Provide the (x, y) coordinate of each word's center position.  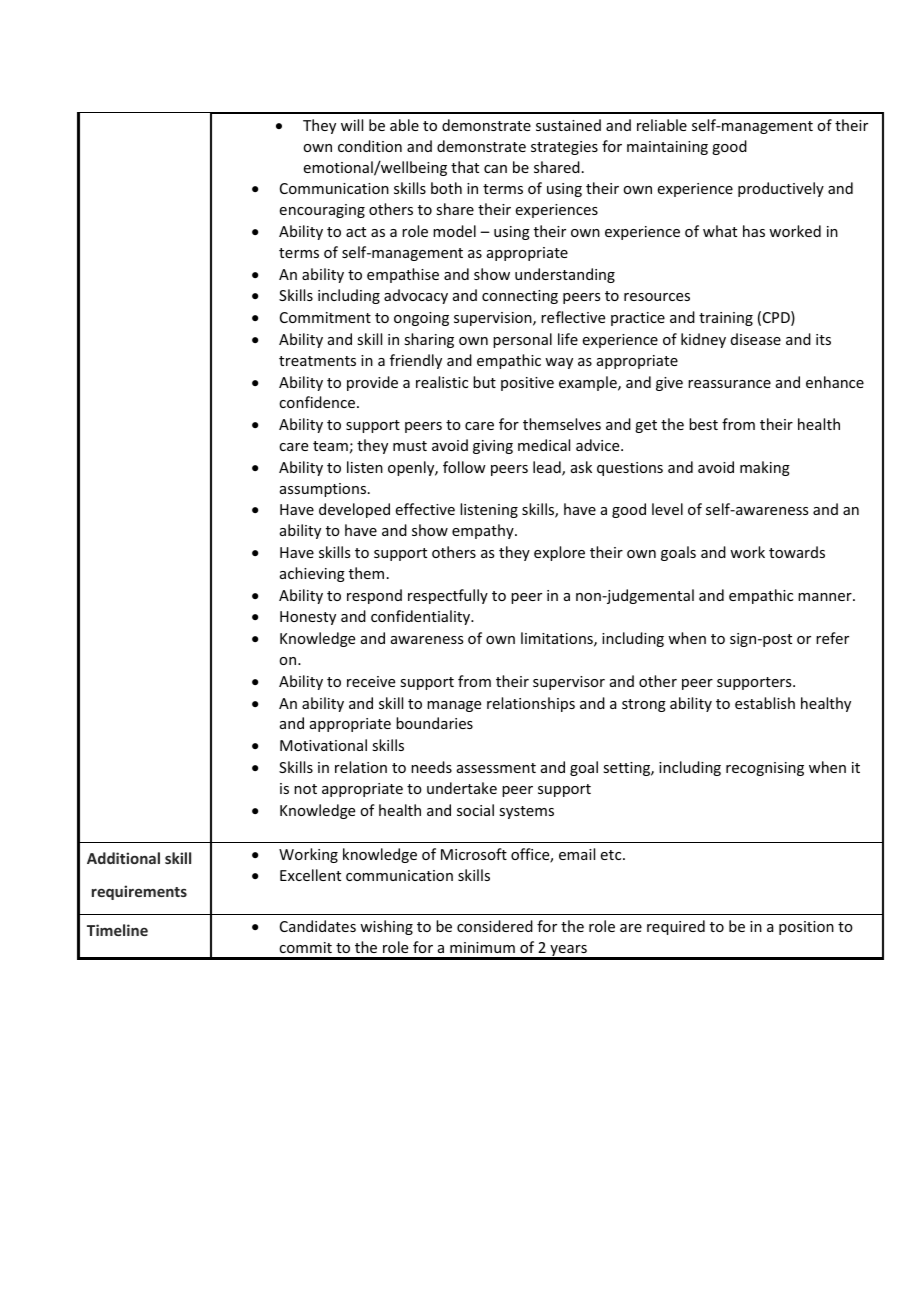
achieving (312, 574)
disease (756, 339)
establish (765, 703)
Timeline (117, 930)
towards (797, 552)
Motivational (323, 745)
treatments (317, 361)
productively (781, 189)
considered (495, 926)
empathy (484, 531)
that (465, 167)
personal (522, 340)
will (352, 125)
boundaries (434, 723)
